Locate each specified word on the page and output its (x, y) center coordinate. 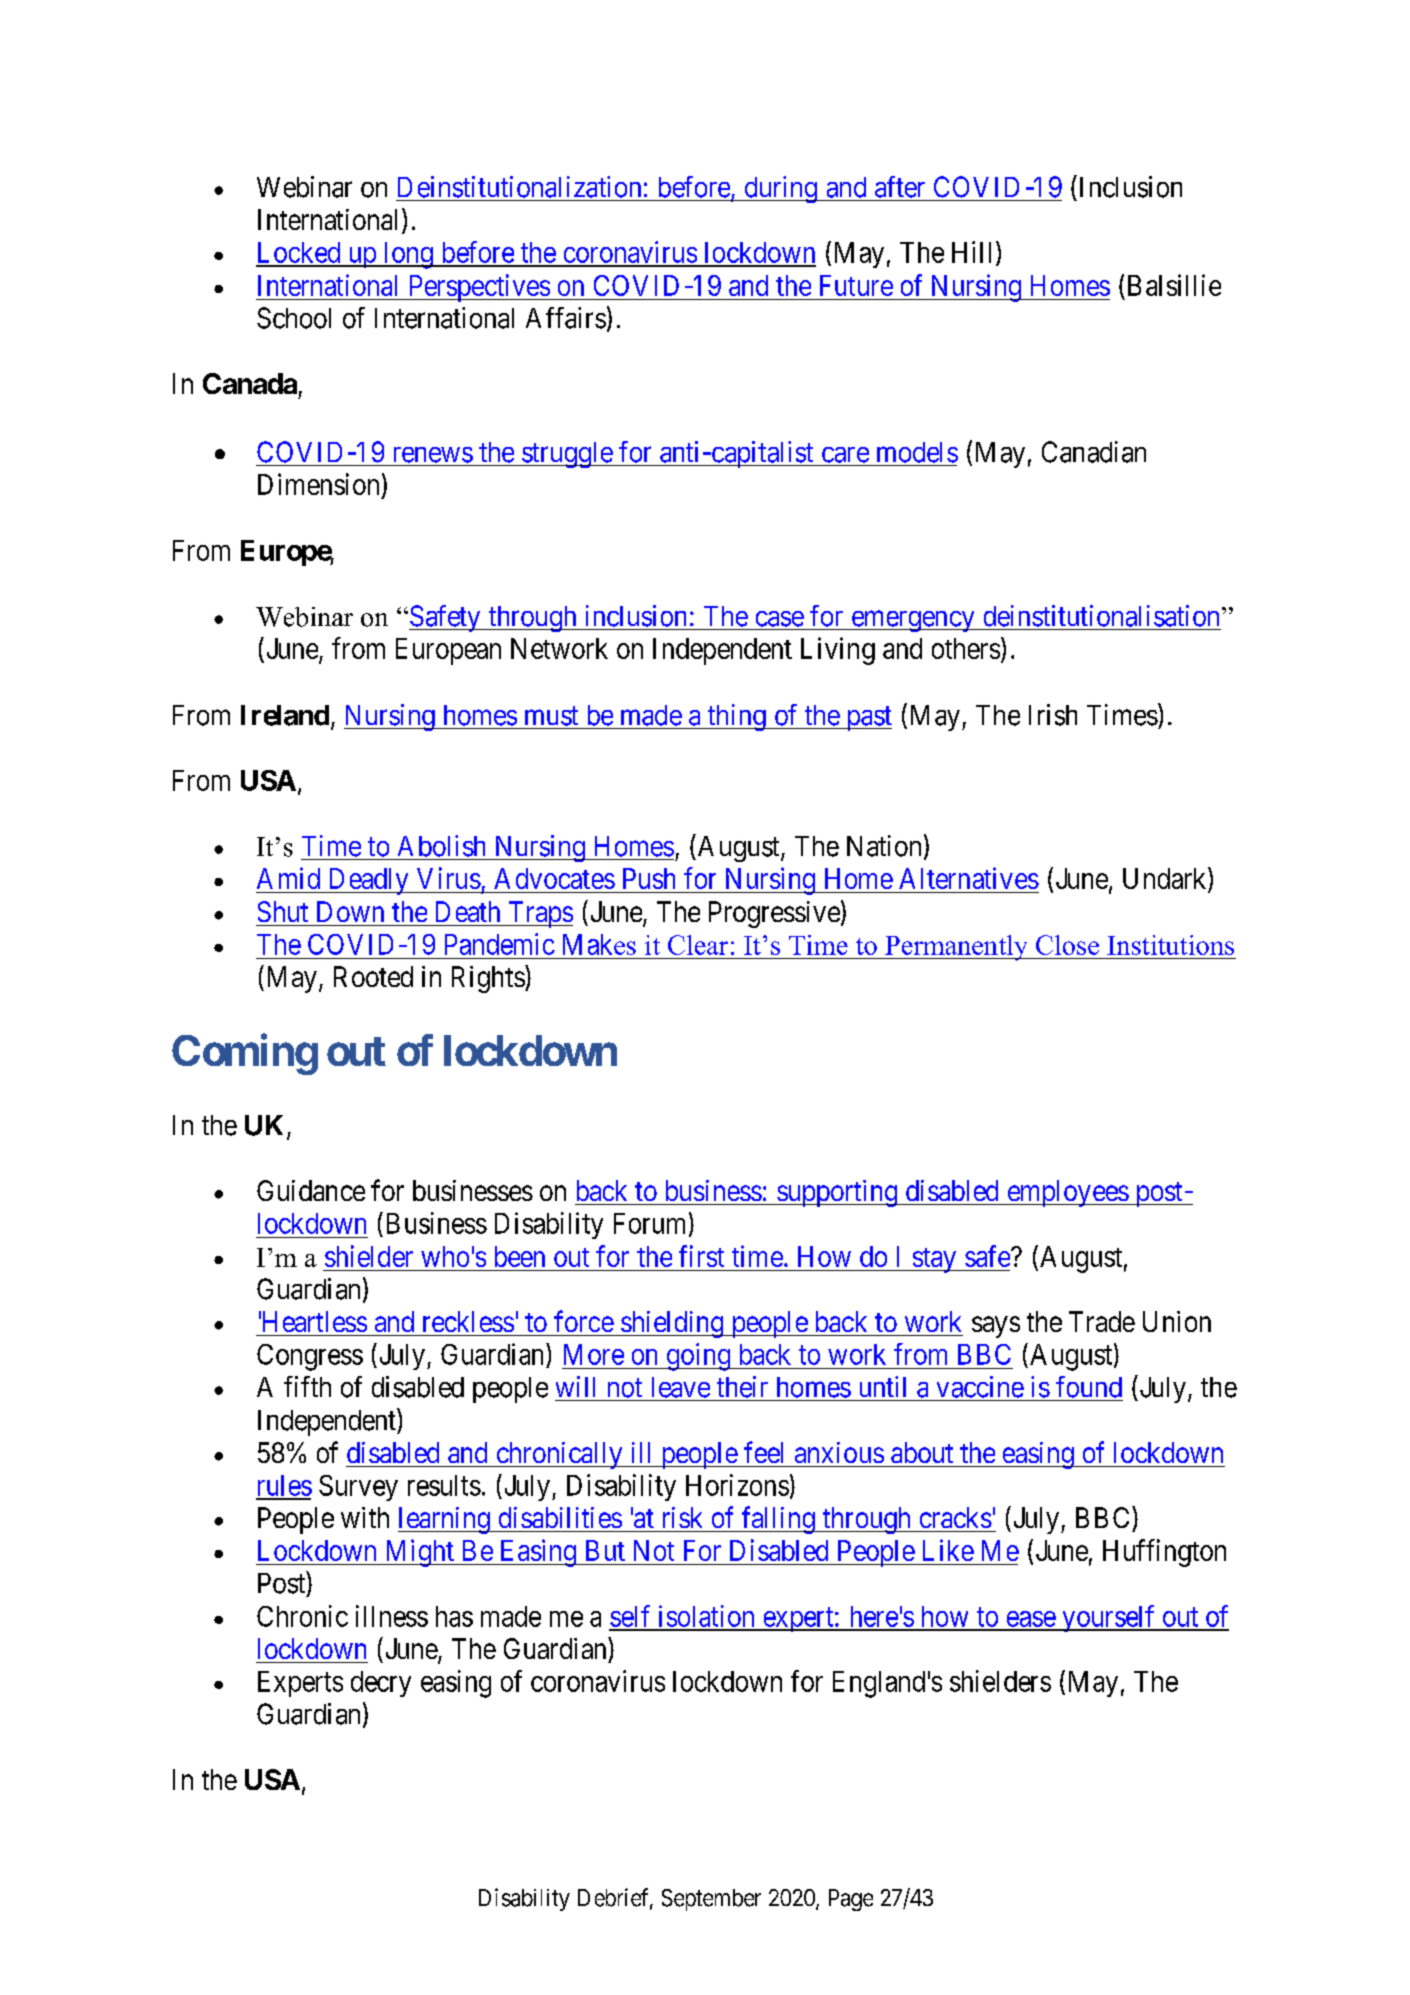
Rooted (373, 976)
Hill (974, 253)
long (408, 255)
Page (851, 1900)
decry (381, 1684)
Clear (698, 945)
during (780, 189)
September (711, 1900)
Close (1067, 945)
